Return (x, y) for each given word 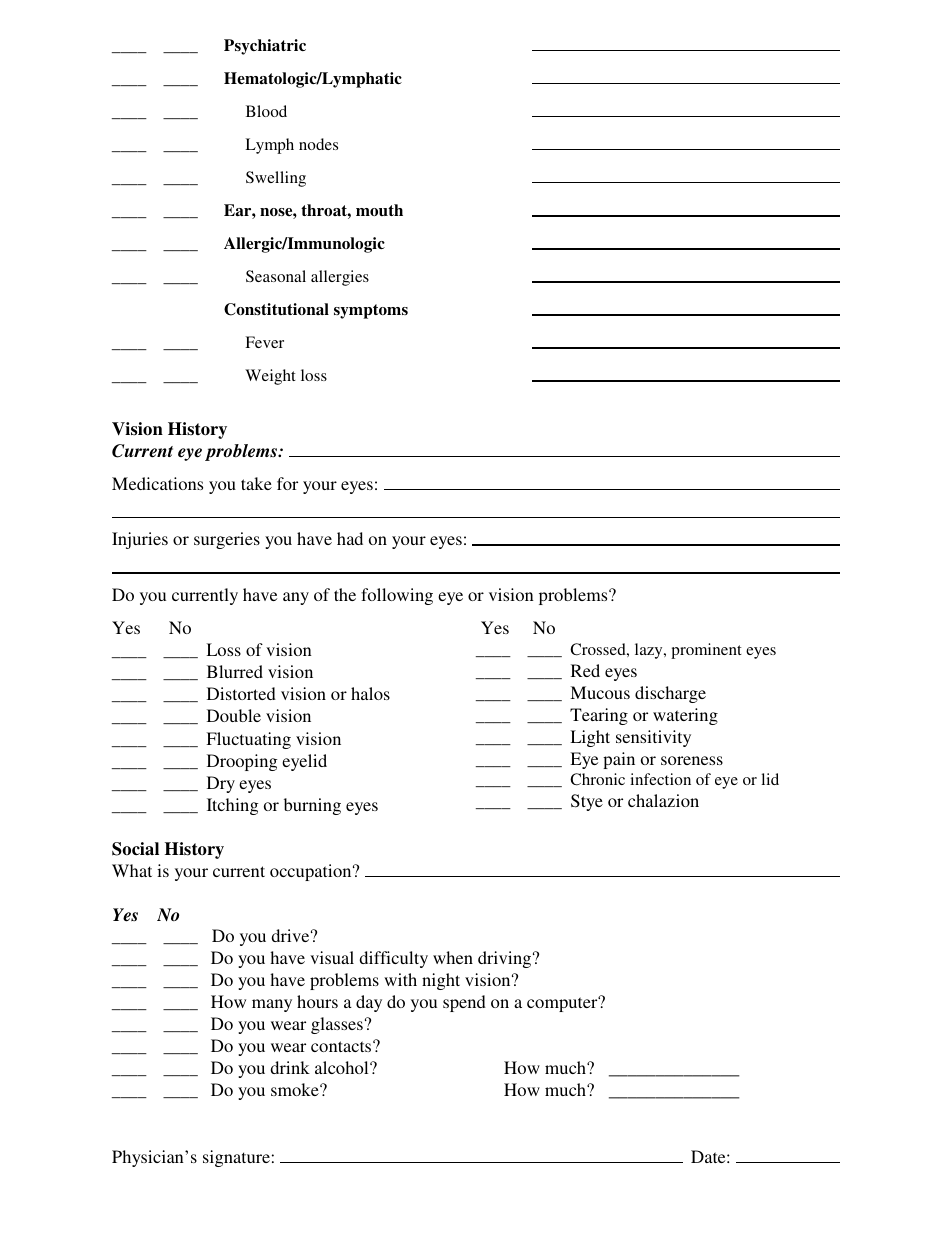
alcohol (343, 1067)
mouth (379, 210)
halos (370, 693)
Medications (157, 483)
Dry (221, 784)
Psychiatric (265, 47)
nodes (318, 144)
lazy (650, 651)
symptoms (371, 311)
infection (660, 779)
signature (236, 1158)
